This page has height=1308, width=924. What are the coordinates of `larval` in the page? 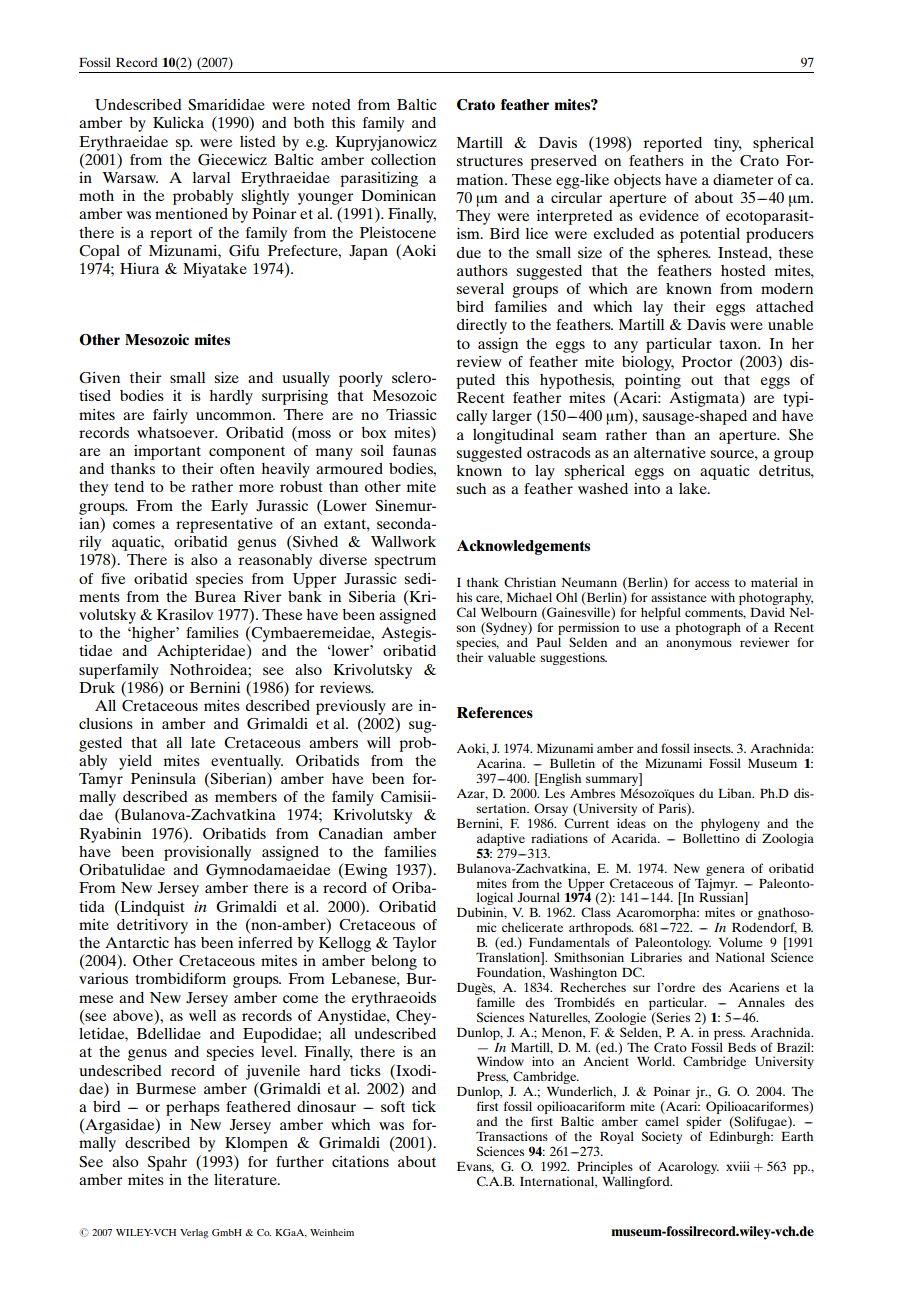 It's located at (211, 177).
